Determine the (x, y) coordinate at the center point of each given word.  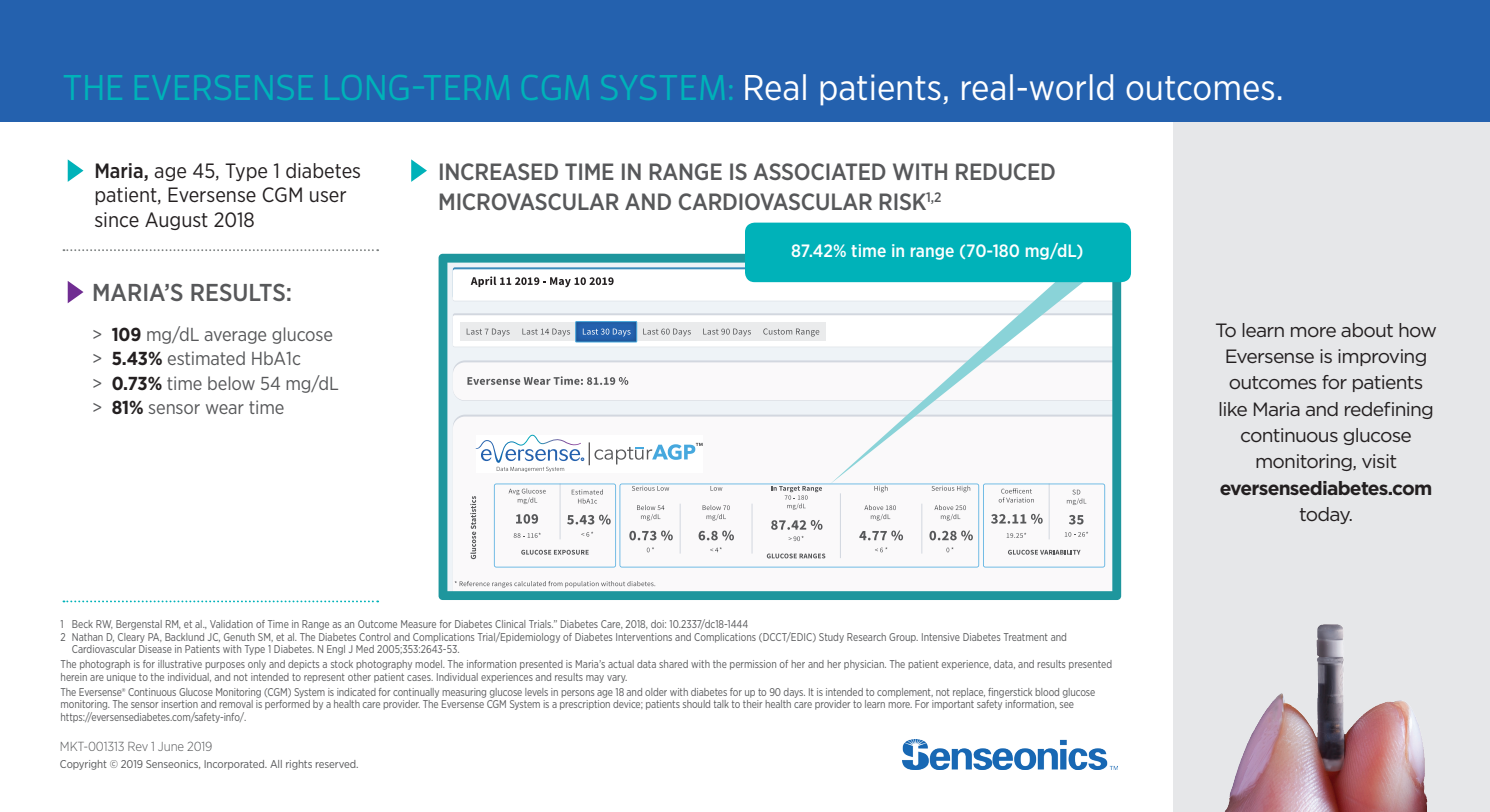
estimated (206, 358)
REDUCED (1005, 171)
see (1067, 705)
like (1233, 409)
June (171, 746)
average (235, 337)
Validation (231, 624)
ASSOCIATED (819, 171)
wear (225, 409)
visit (1379, 461)
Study (831, 638)
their (753, 704)
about (1367, 330)
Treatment (1026, 637)
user (328, 197)
